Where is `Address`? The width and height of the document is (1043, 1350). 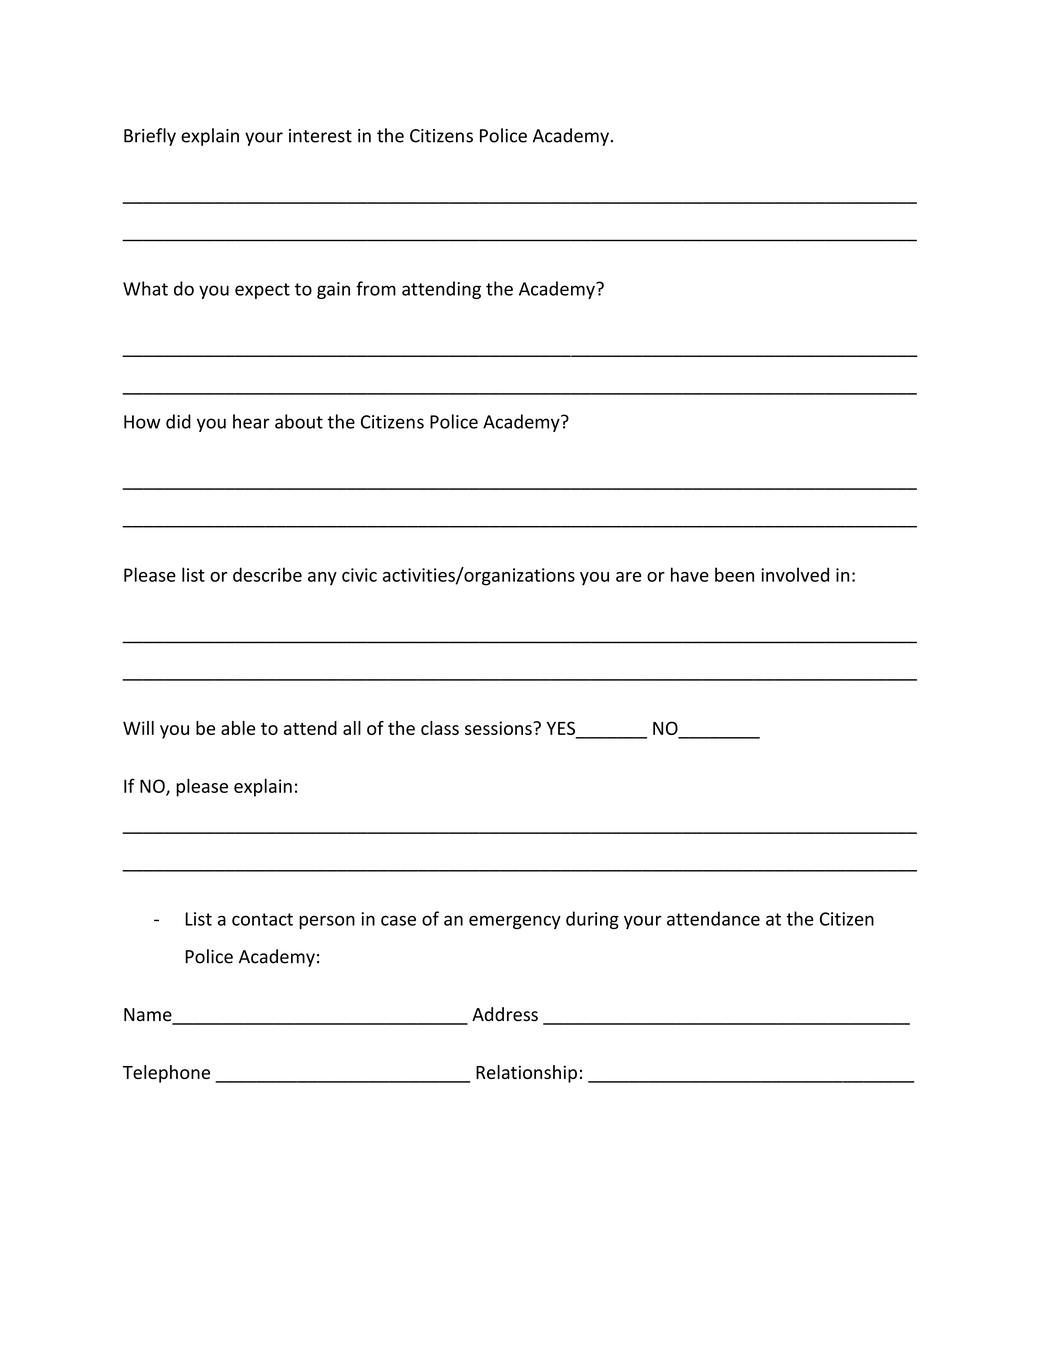
Address is located at coordinates (505, 1014).
